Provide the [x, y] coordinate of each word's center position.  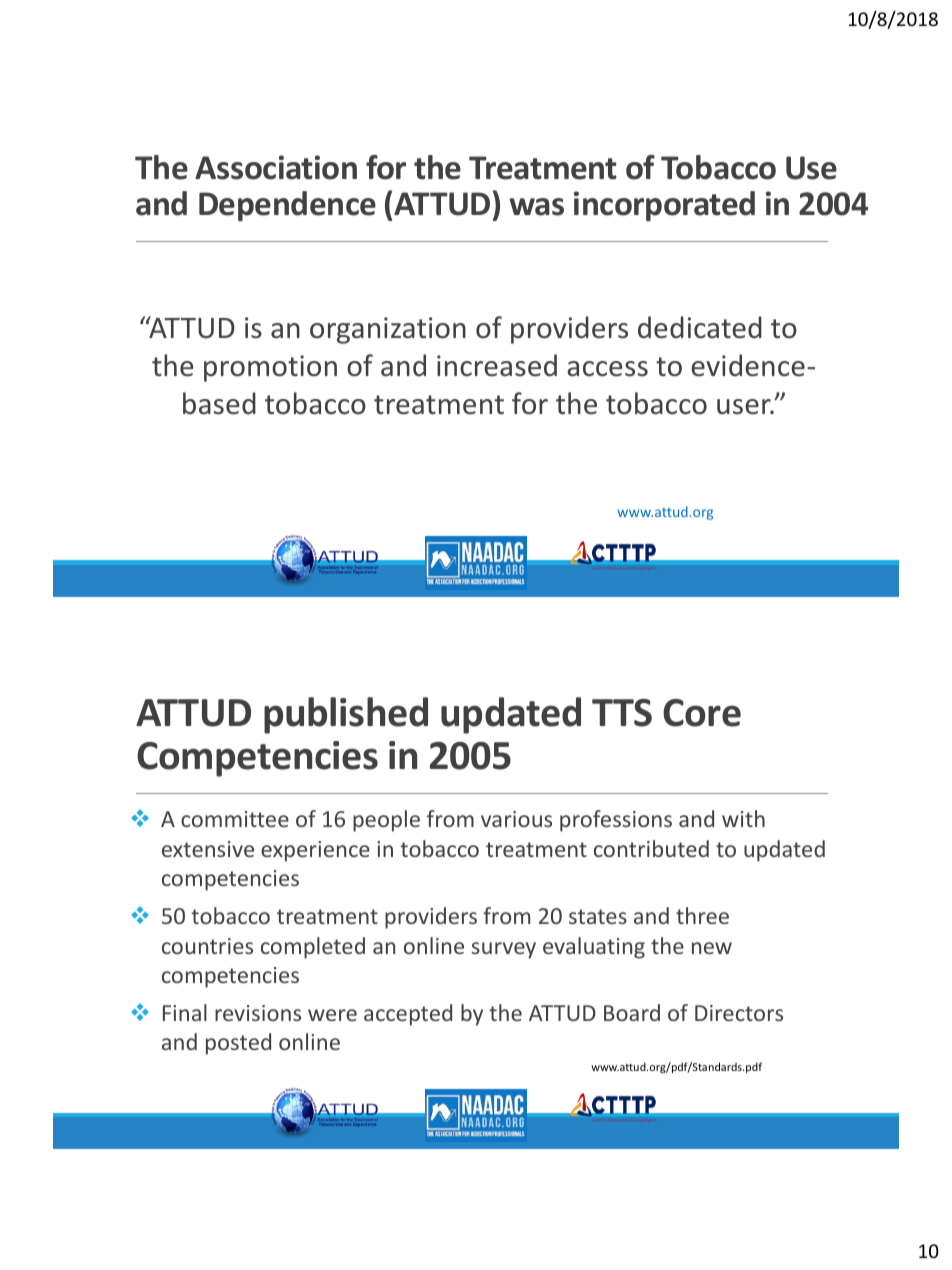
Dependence [287, 206]
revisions [258, 1013]
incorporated [664, 206]
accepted [408, 1015]
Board [632, 1012]
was [536, 207]
